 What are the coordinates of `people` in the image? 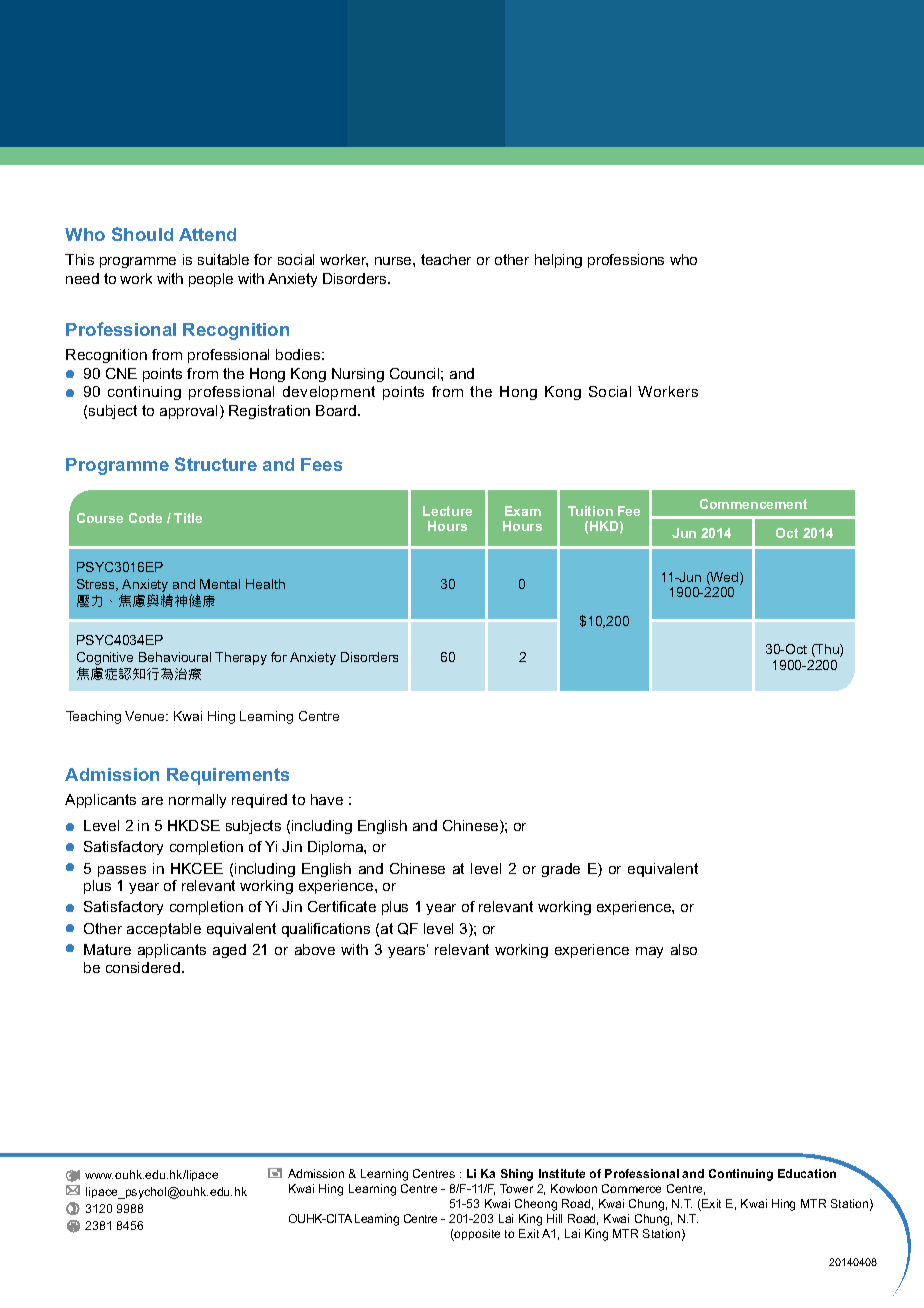 It's located at (211, 280).
